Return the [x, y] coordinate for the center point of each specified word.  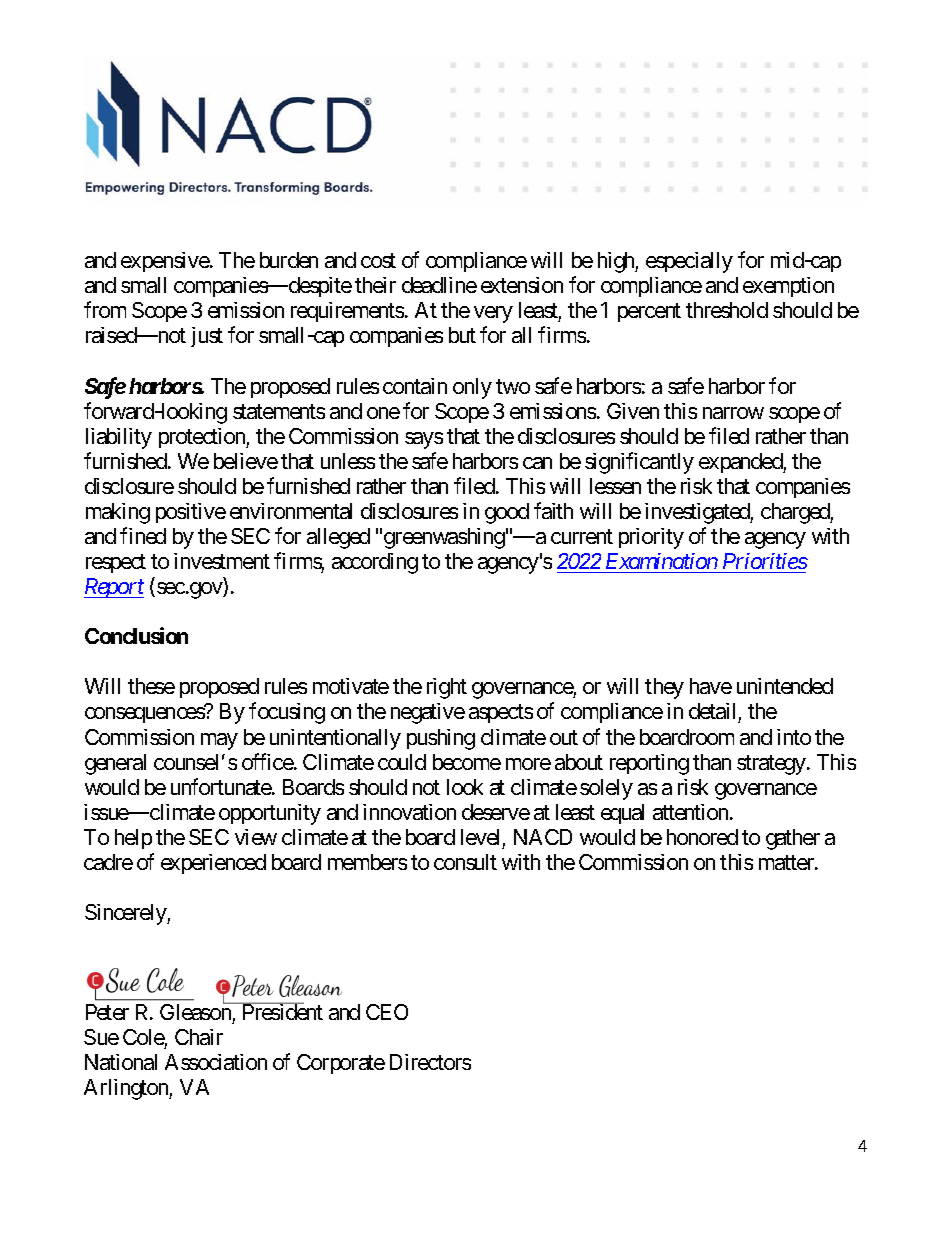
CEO [387, 1012]
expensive [165, 262]
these [151, 686]
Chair [199, 1037]
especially [689, 262]
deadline [439, 285]
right [447, 688]
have [711, 686]
